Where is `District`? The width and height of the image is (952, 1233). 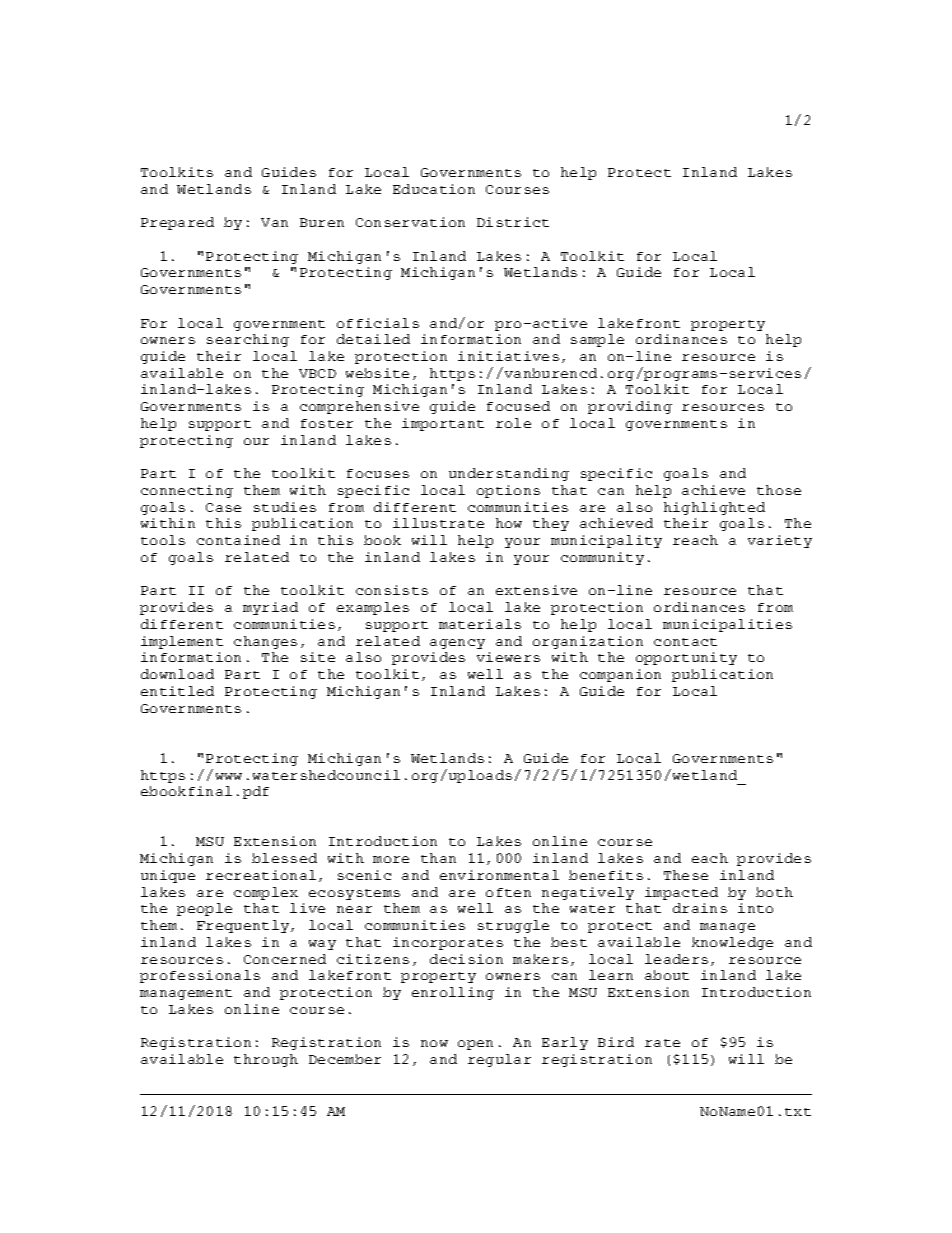
District is located at coordinates (513, 222).
